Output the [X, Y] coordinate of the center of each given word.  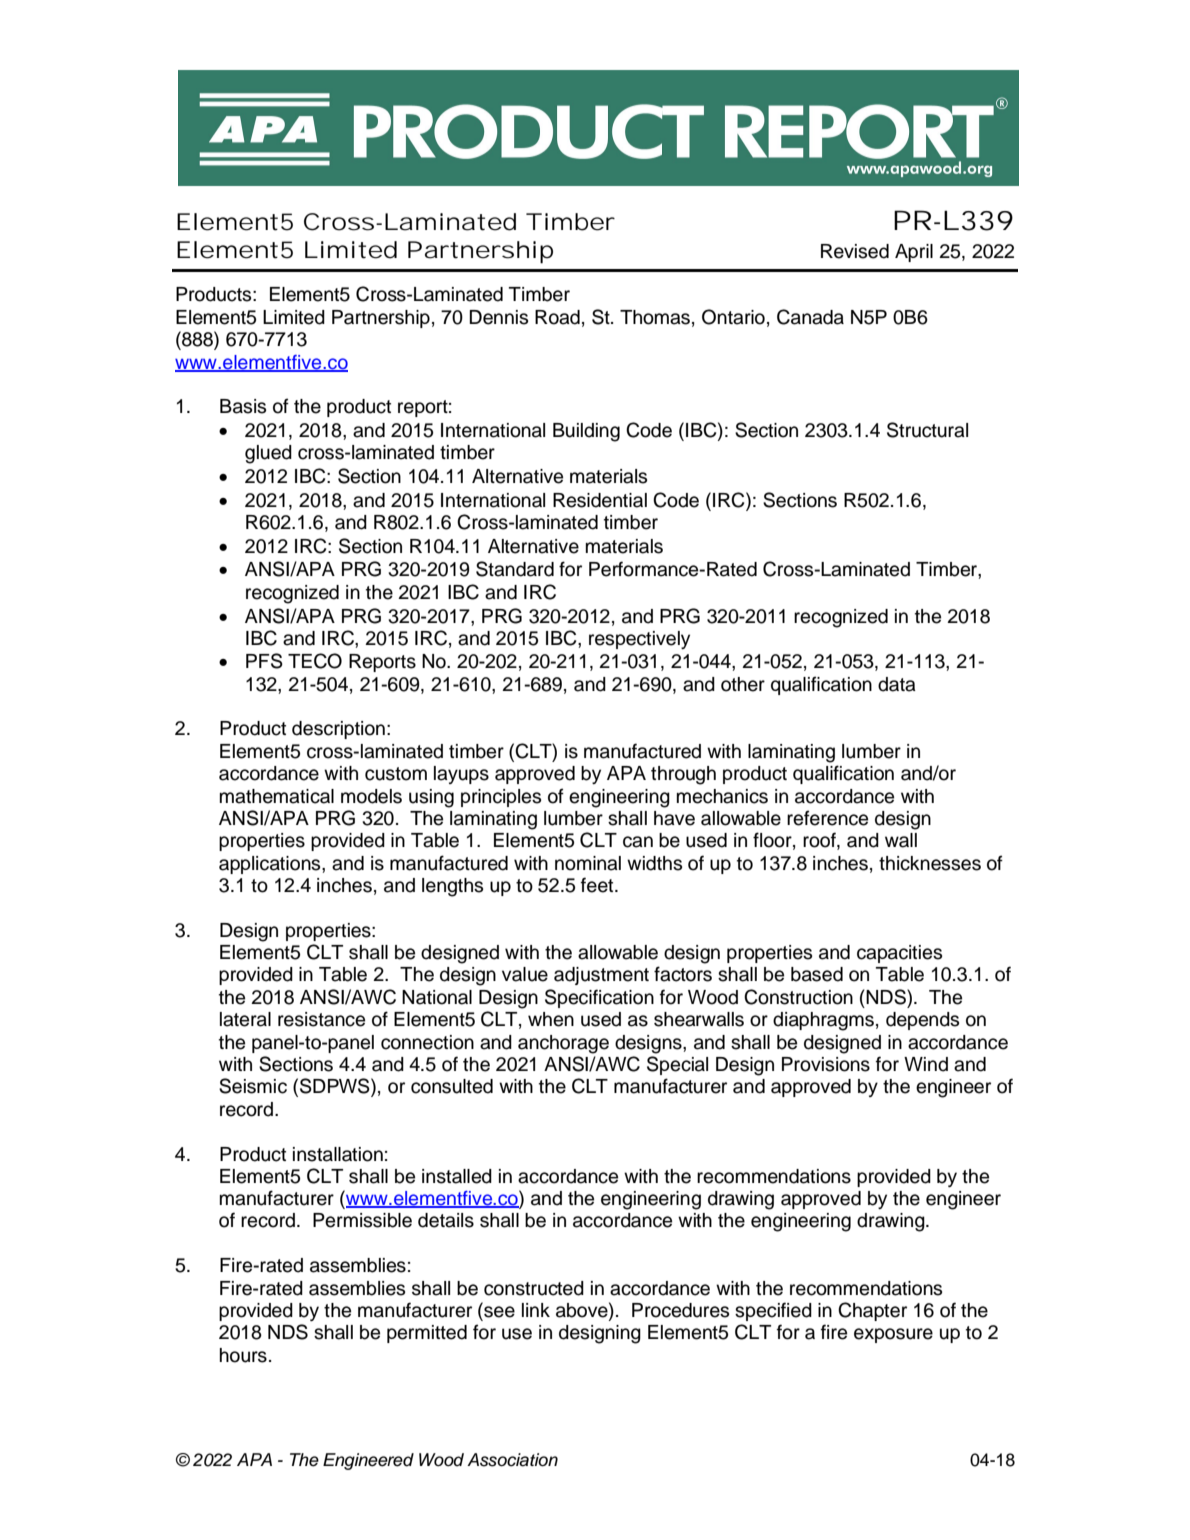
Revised [855, 251]
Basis [243, 406]
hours [243, 1355]
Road [557, 317]
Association [512, 1460]
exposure [893, 1335]
